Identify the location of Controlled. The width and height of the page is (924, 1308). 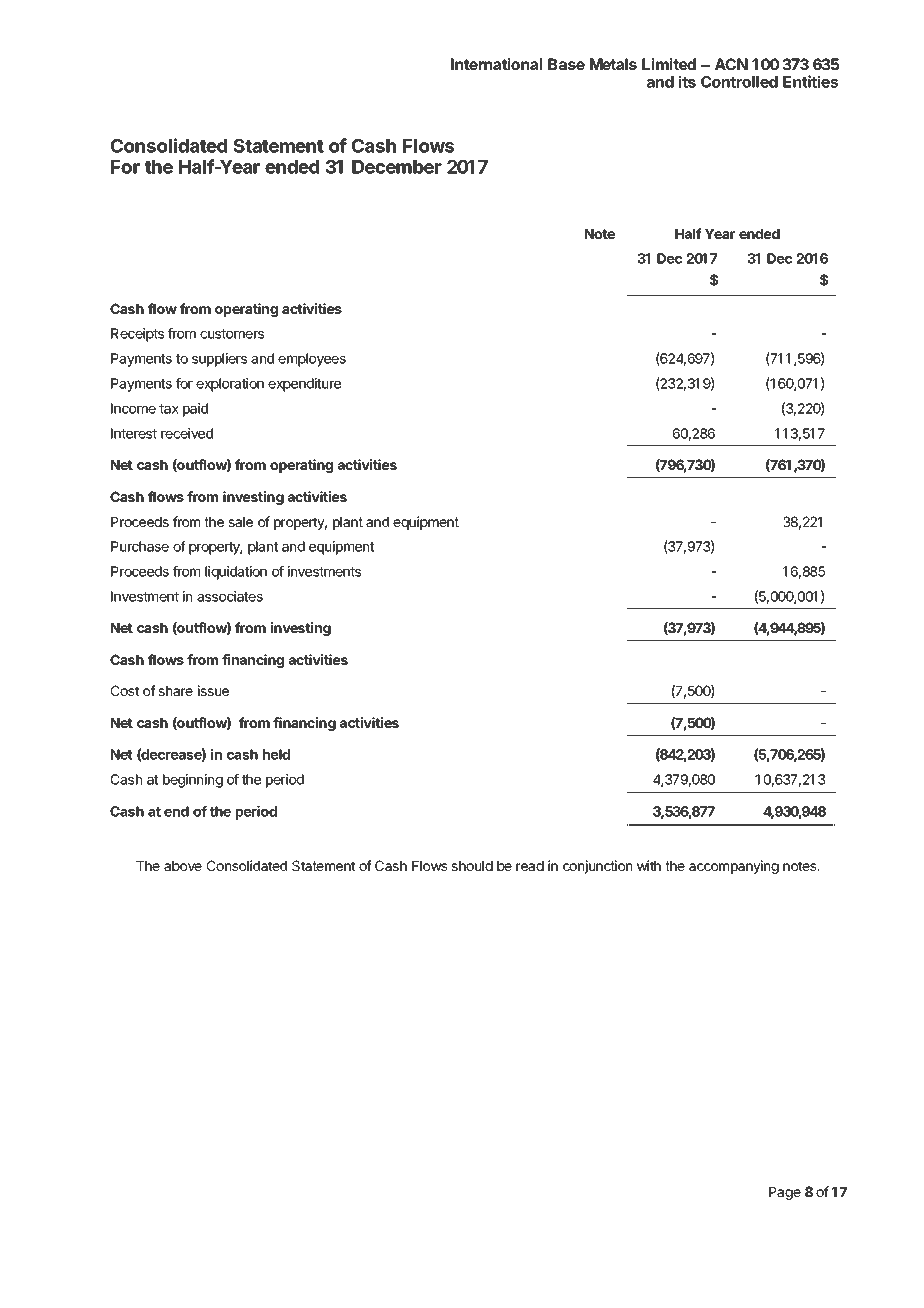
(739, 82).
